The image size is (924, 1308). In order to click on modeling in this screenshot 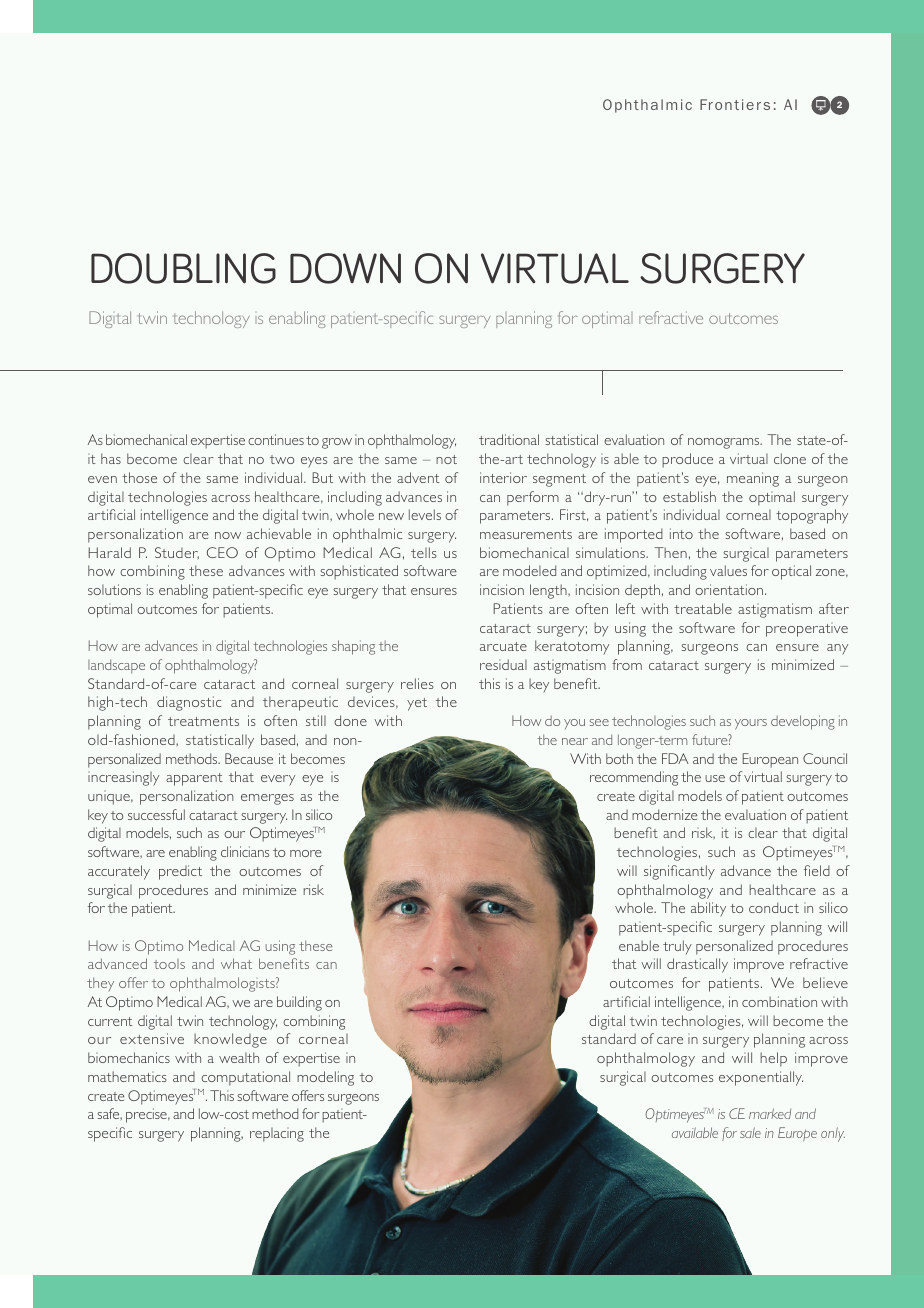, I will do `click(325, 1078)`.
